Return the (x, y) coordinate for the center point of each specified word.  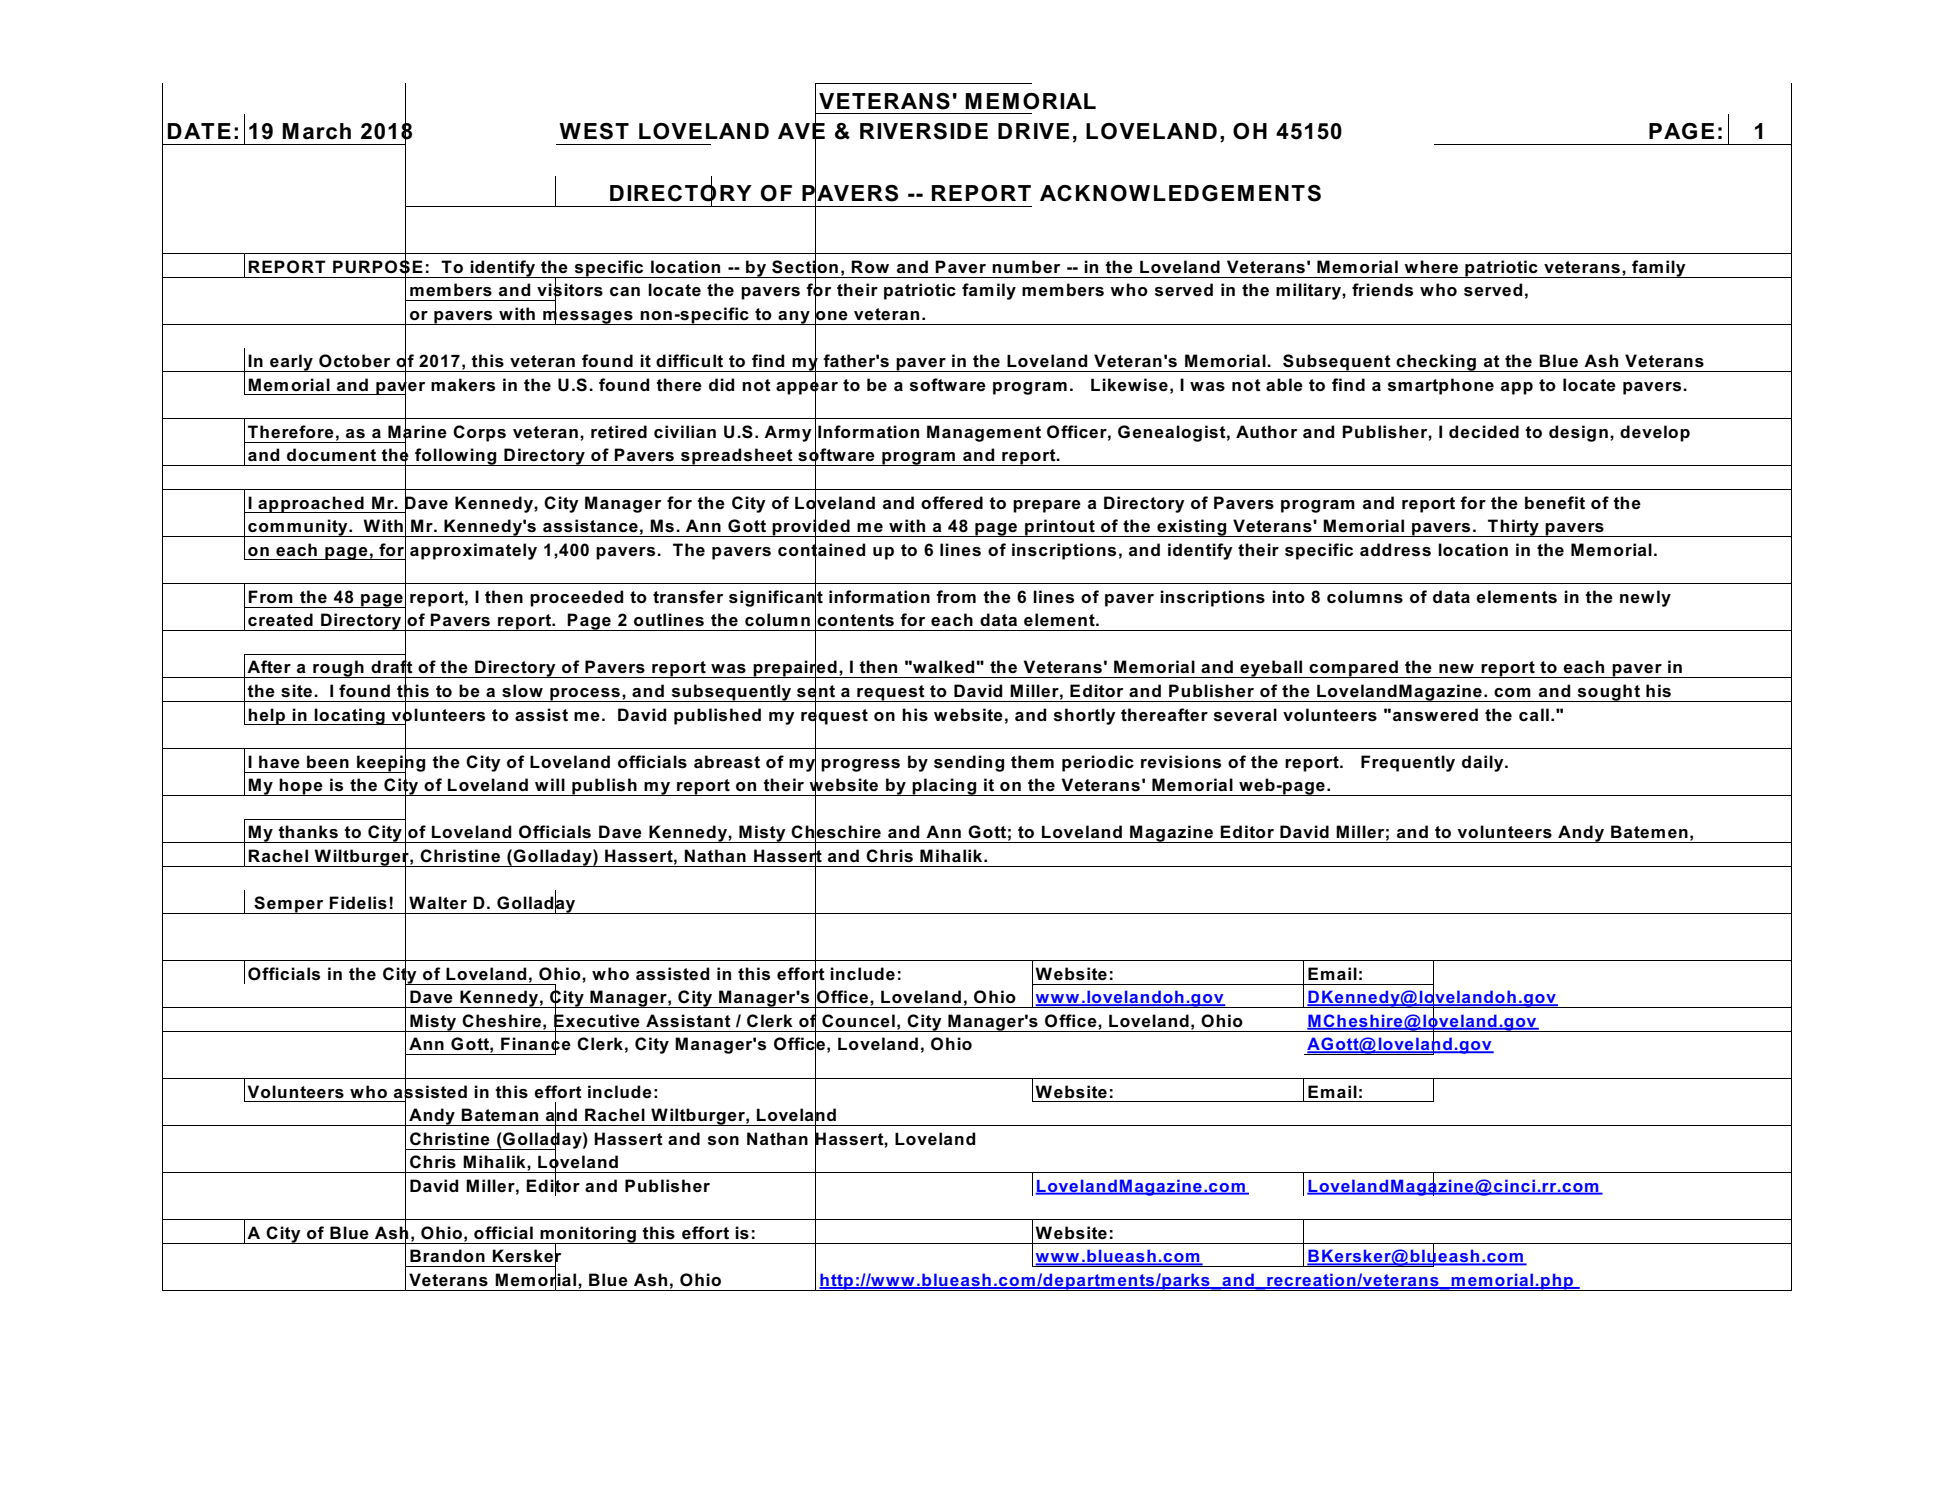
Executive (597, 1020)
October (354, 361)
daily (1484, 763)
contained (822, 549)
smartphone (1441, 386)
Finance (536, 1044)
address (1395, 550)
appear (807, 388)
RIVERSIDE (924, 131)
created (280, 620)
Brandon (447, 1255)
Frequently (1408, 763)
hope (301, 787)
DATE (199, 131)
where (1431, 266)
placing (945, 787)
